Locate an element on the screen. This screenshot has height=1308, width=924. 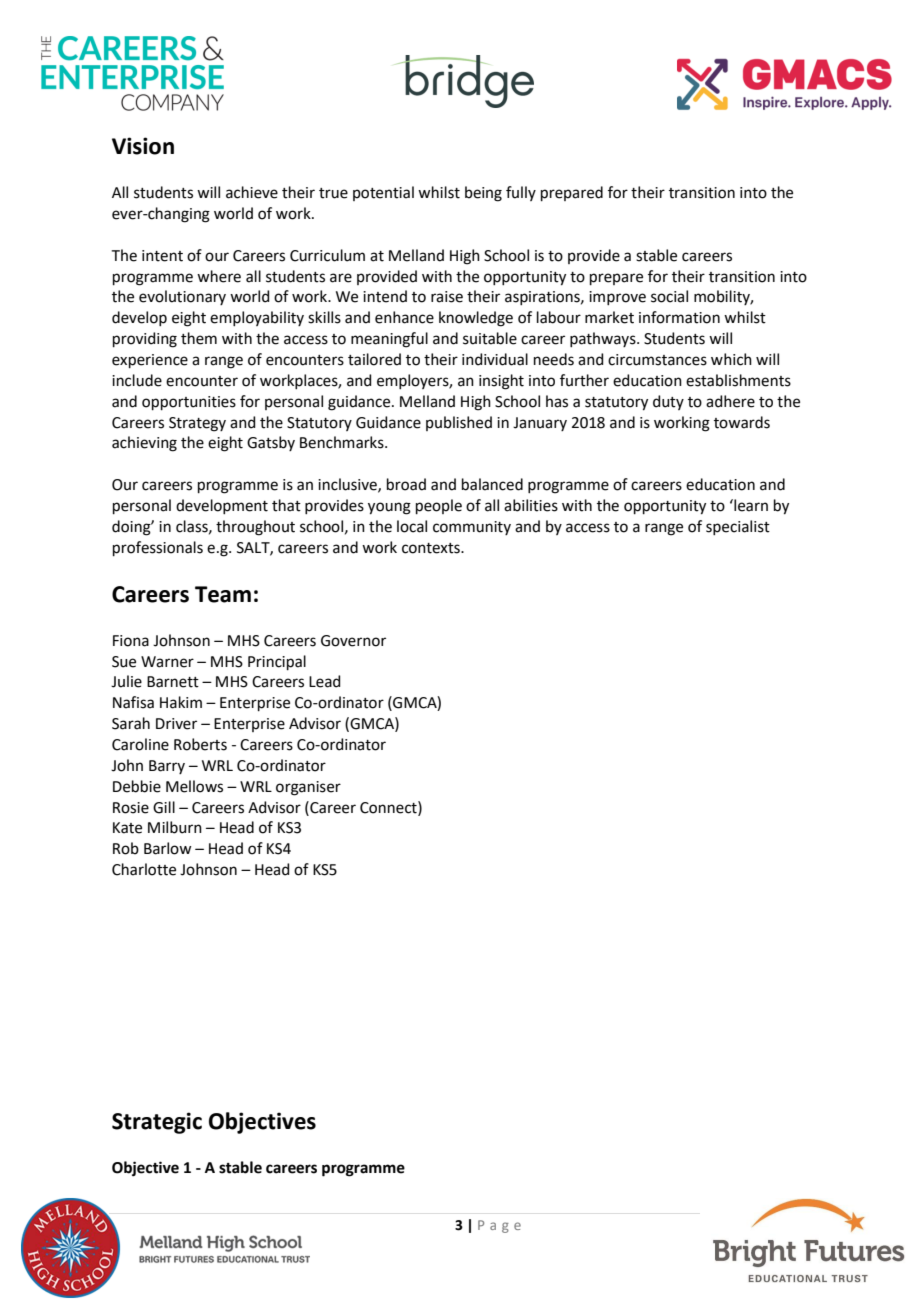
Charlotte is located at coordinates (144, 869).
